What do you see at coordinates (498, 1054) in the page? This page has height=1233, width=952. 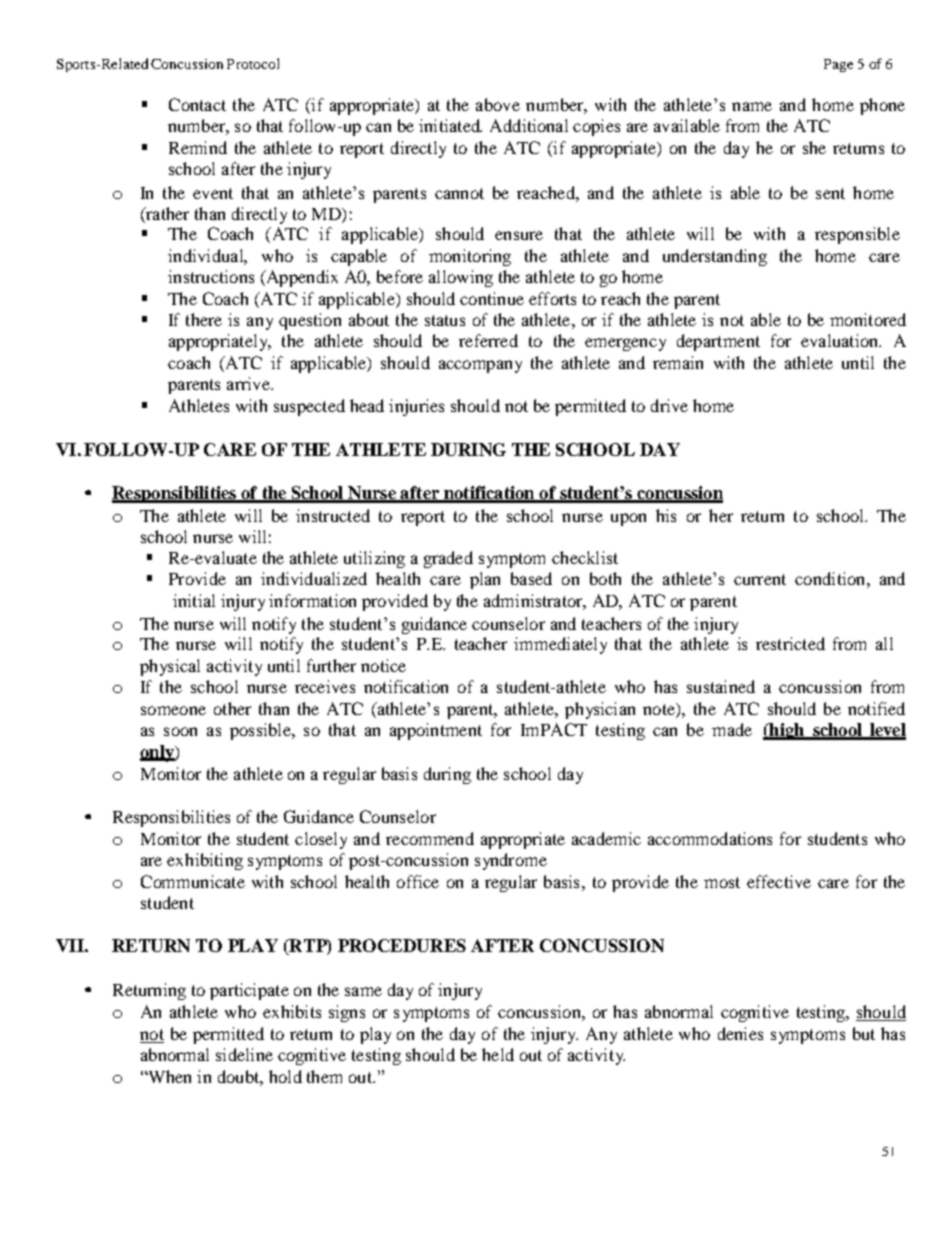 I see `held` at bounding box center [498, 1054].
